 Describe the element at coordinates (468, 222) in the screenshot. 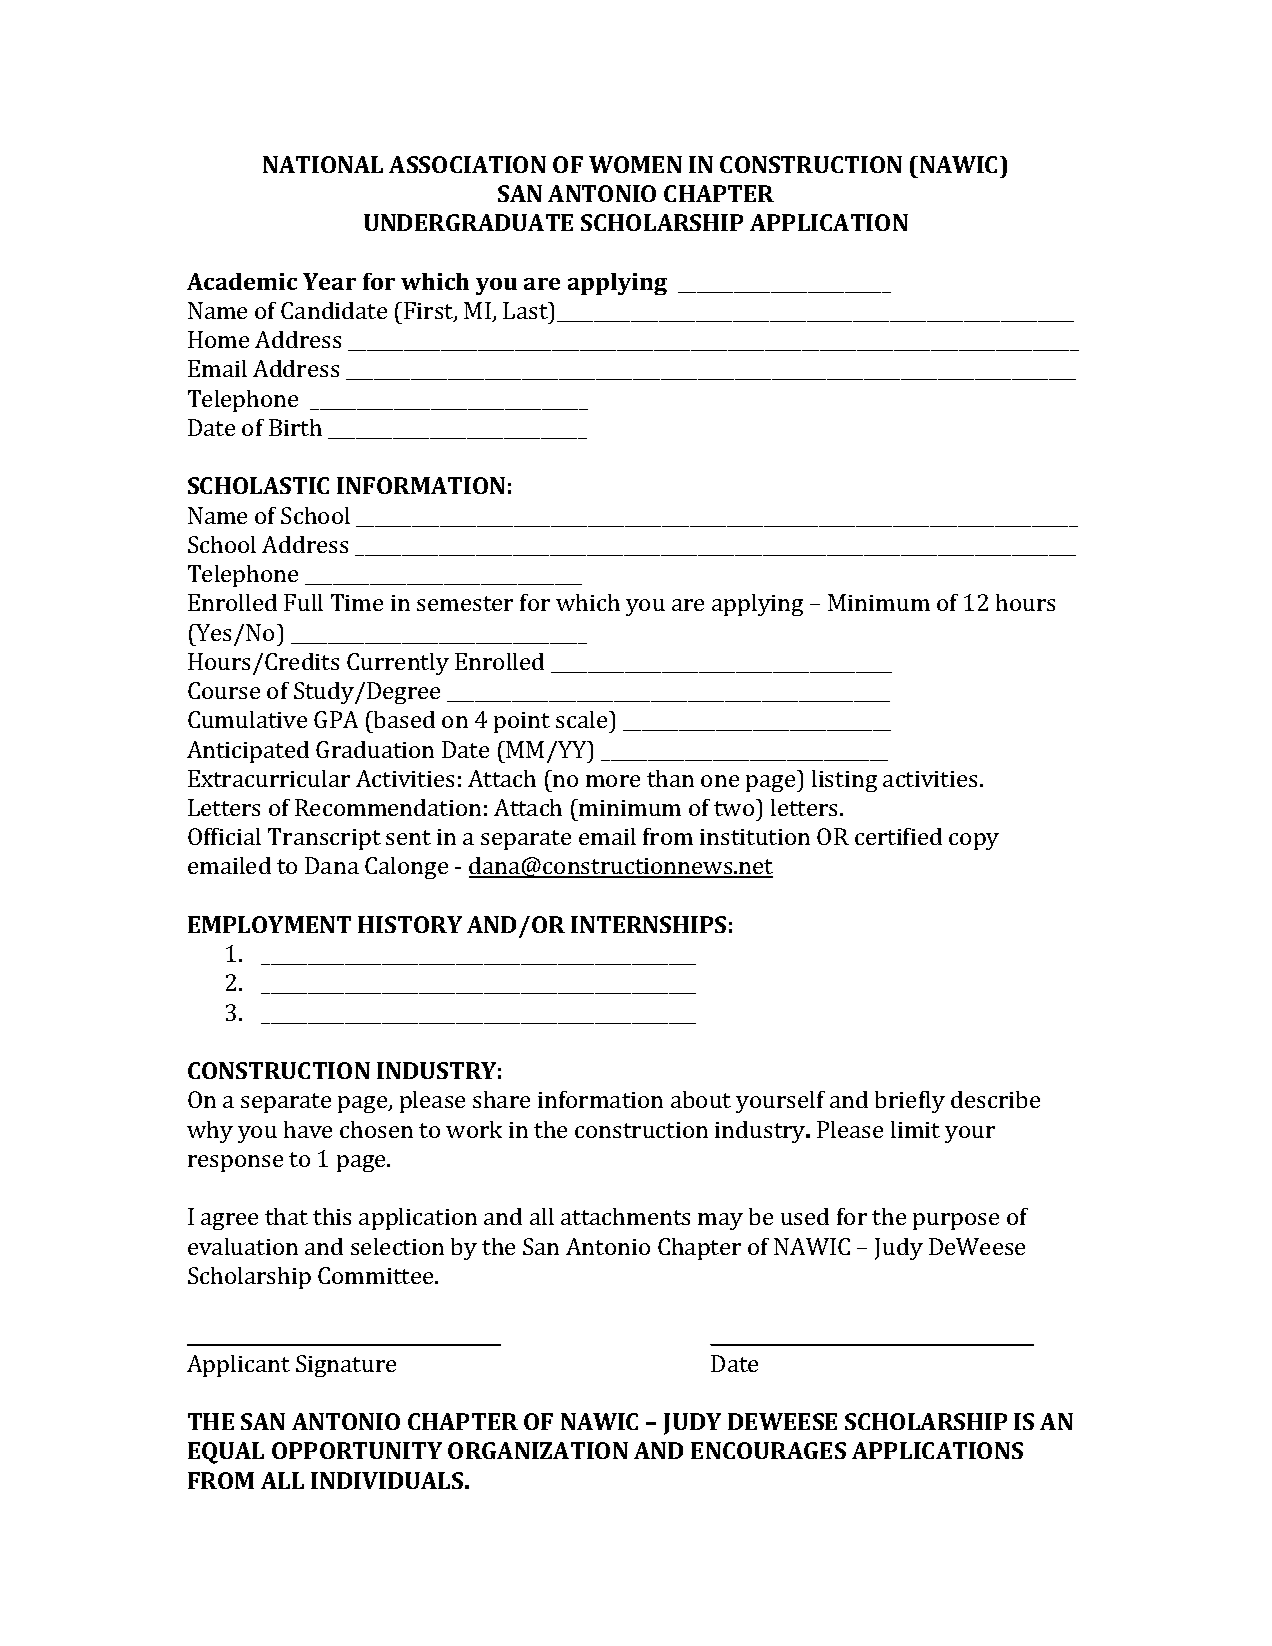

I see `UNDERGRADUATE` at that location.
